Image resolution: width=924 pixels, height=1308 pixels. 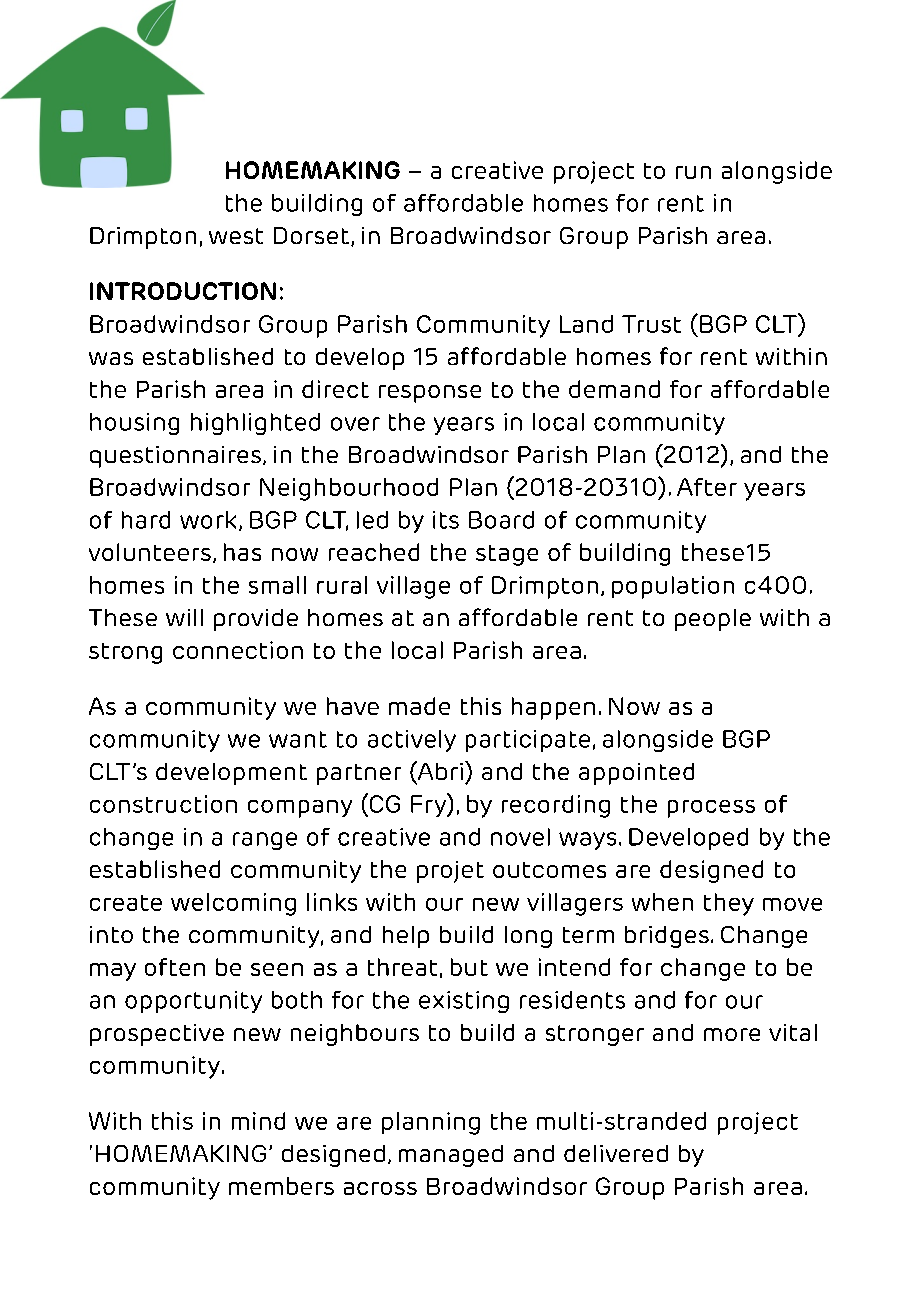 What do you see at coordinates (450, 872) in the screenshot?
I see `projet` at bounding box center [450, 872].
